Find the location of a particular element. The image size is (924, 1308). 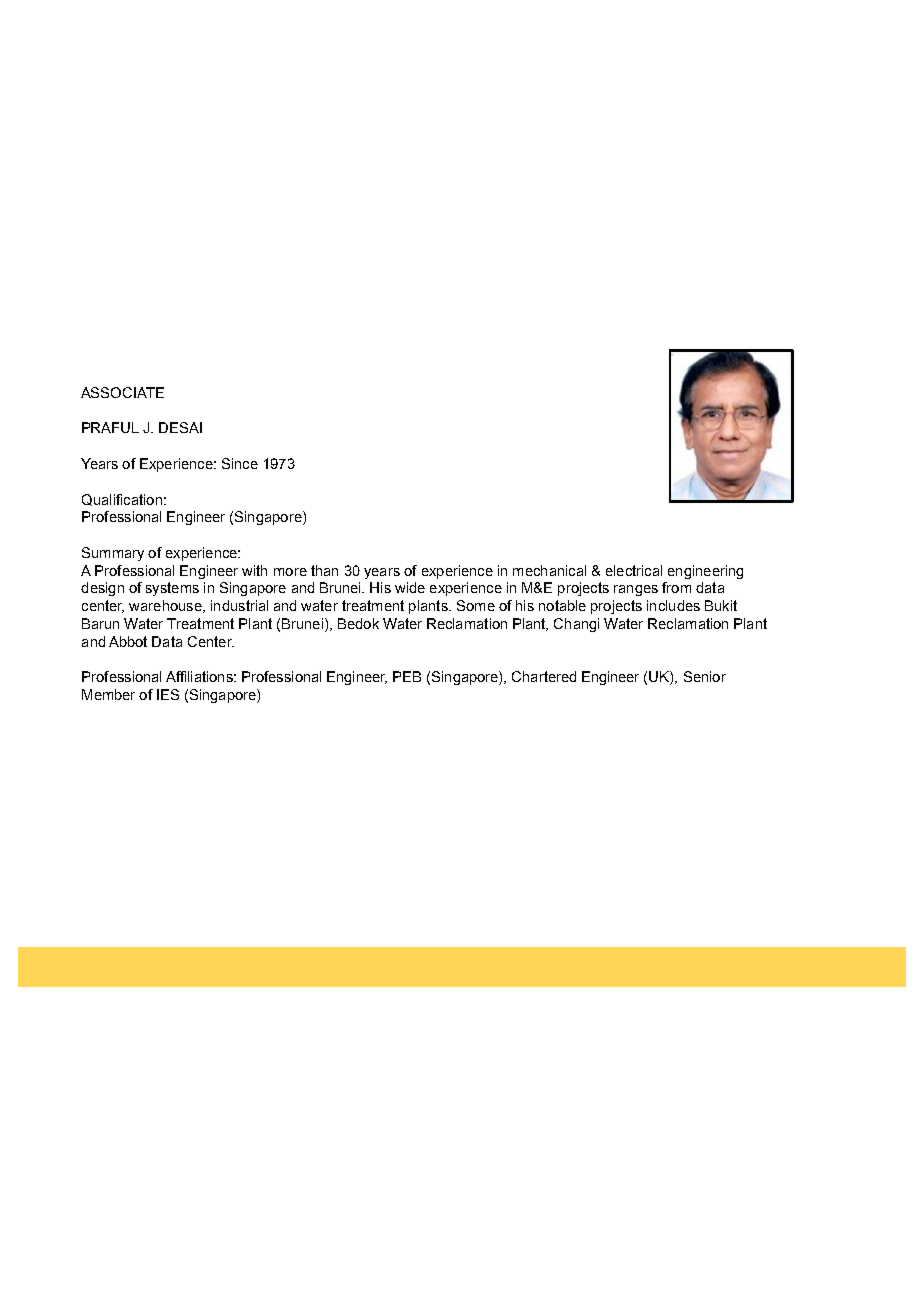

electrical is located at coordinates (634, 570).
